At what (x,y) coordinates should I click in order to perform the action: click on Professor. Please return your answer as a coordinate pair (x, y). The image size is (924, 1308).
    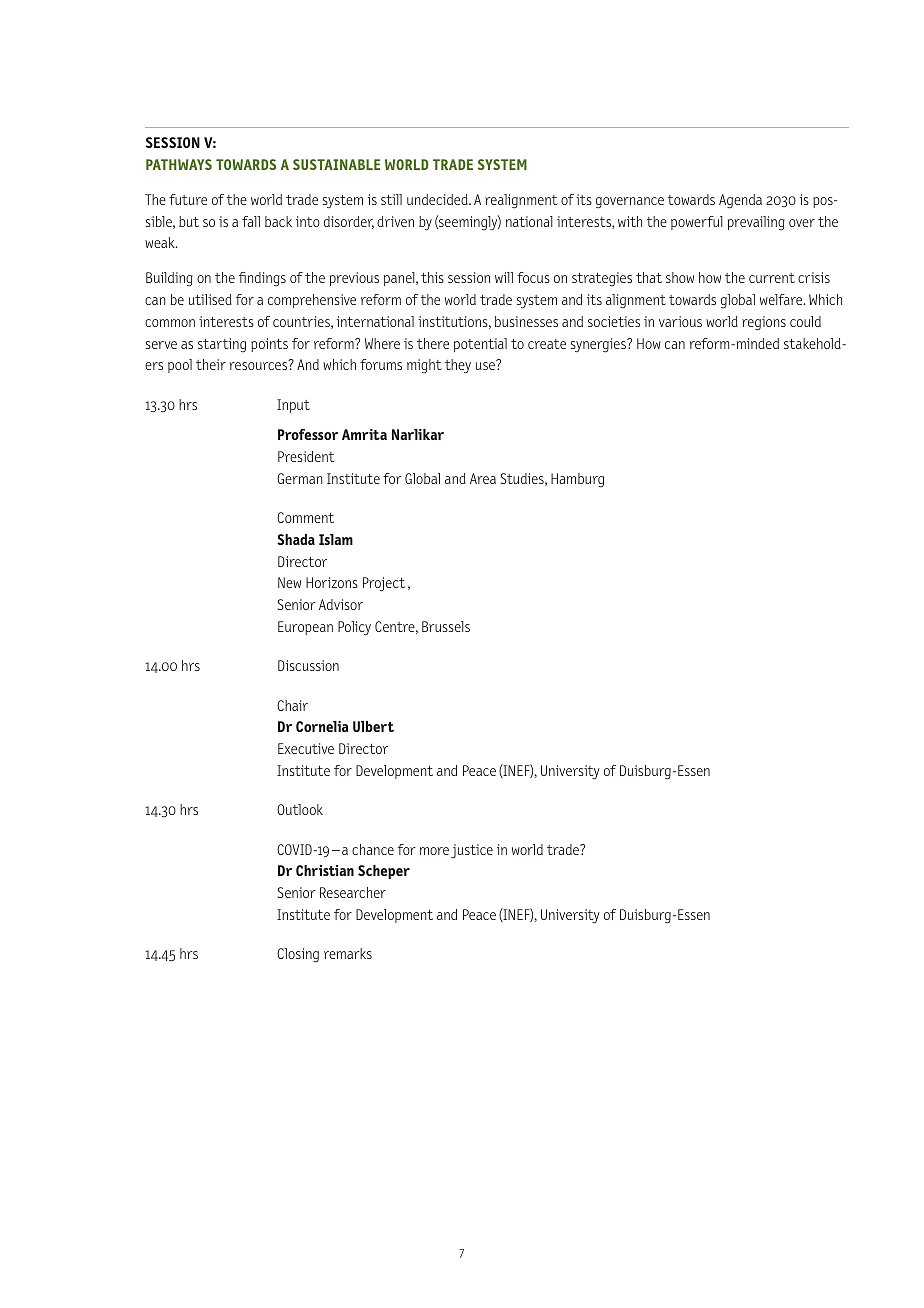
    Looking at the image, I should click on (308, 434).
